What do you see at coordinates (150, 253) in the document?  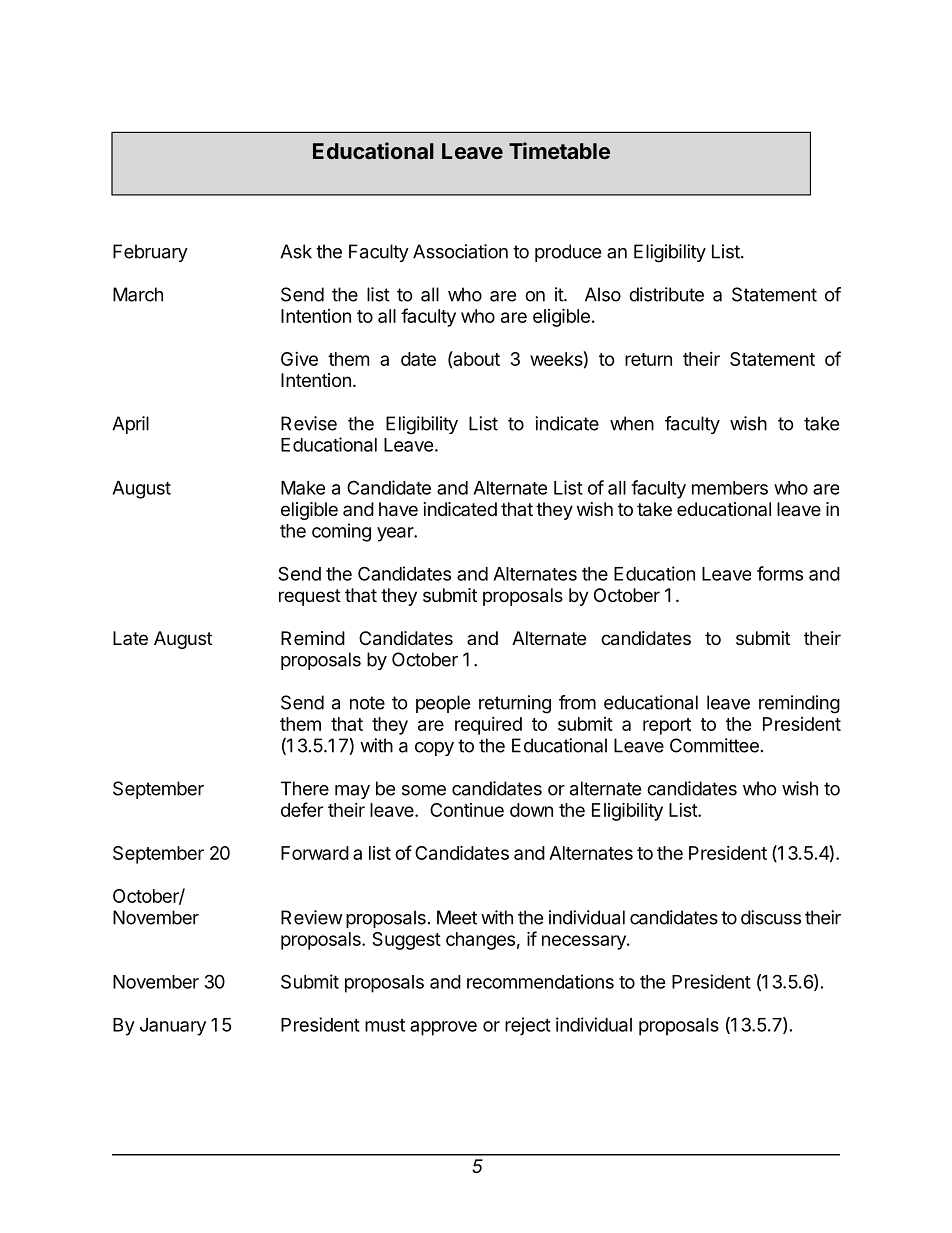 I see `February` at bounding box center [150, 253].
